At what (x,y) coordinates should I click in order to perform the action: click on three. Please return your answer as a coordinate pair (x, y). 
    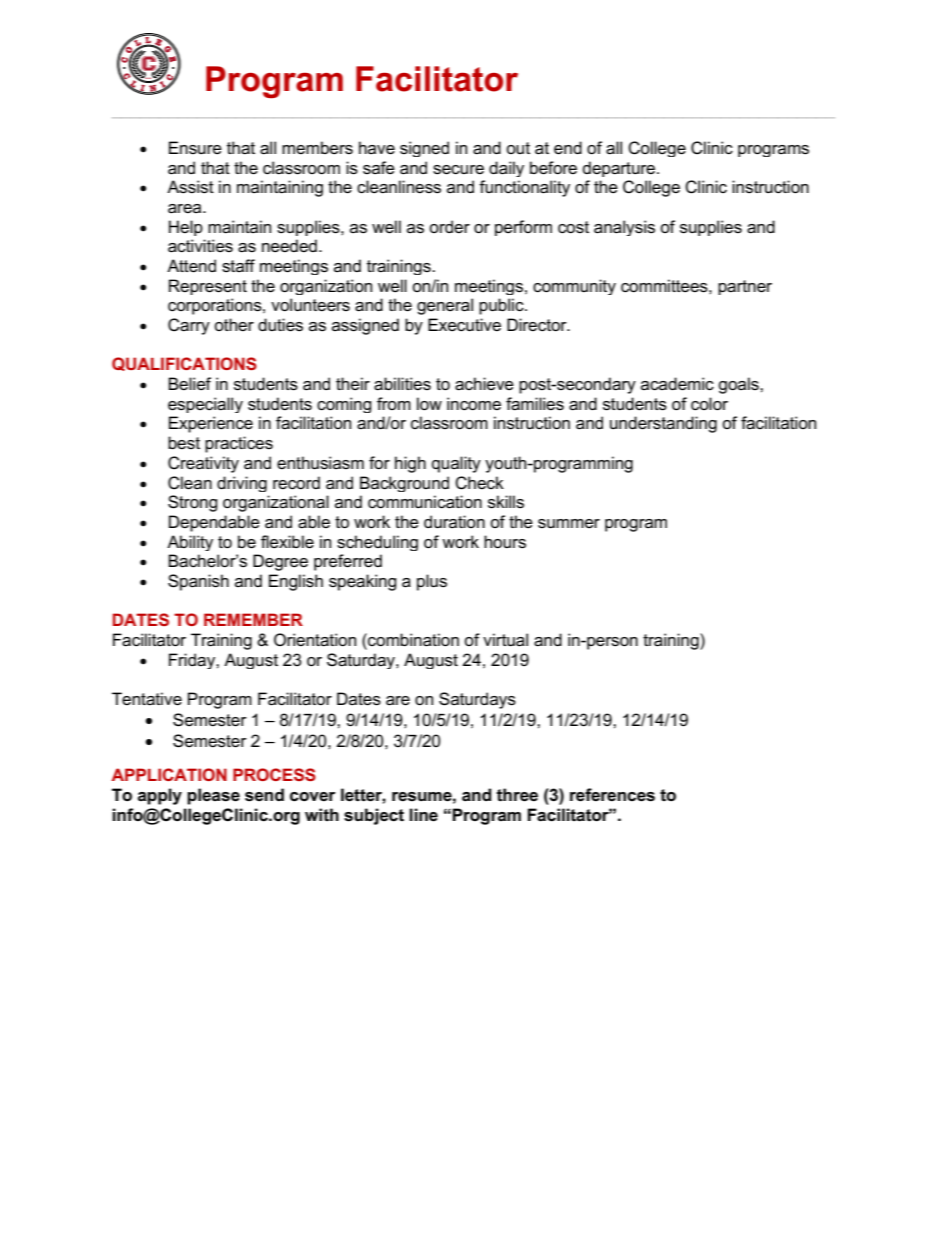
    Looking at the image, I should click on (517, 795).
